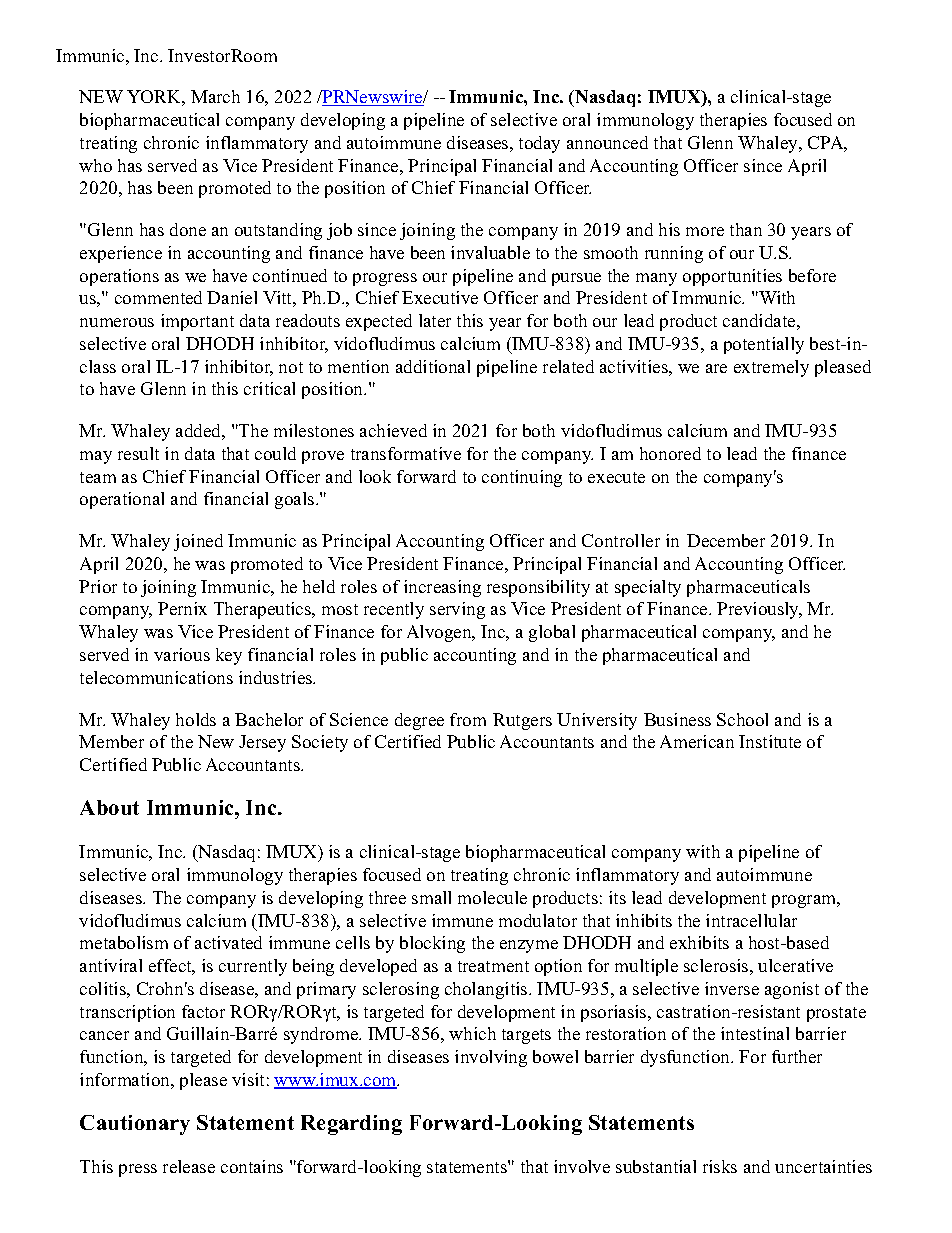 This page has width=952, height=1233. Describe the element at coordinates (138, 453) in the page. I see `result` at that location.
